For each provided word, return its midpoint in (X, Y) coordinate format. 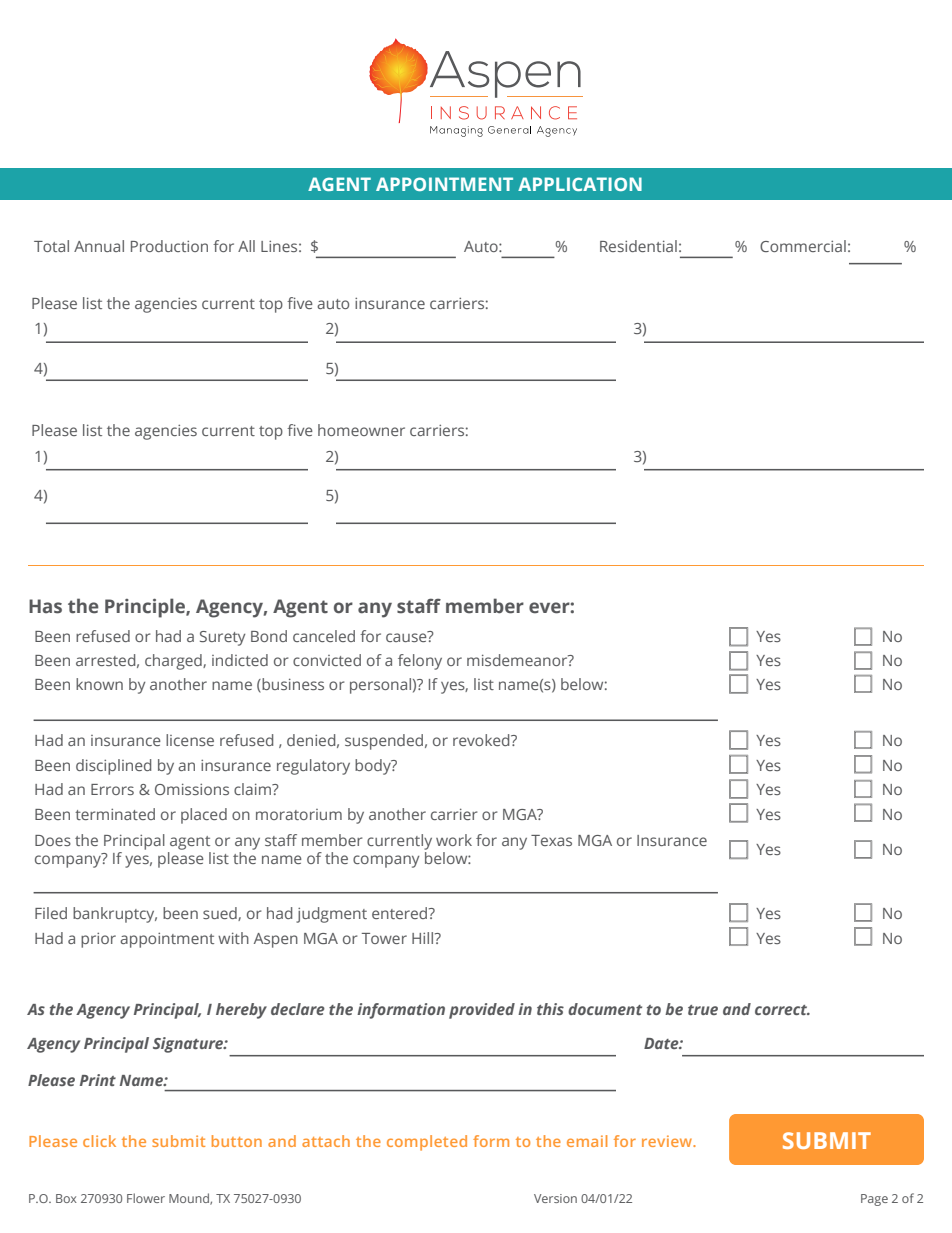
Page (874, 1200)
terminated (115, 814)
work (454, 840)
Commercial (803, 246)
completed (427, 1143)
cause (407, 636)
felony (420, 662)
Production (169, 246)
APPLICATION (580, 184)
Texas (551, 840)
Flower (146, 1198)
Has (45, 606)
